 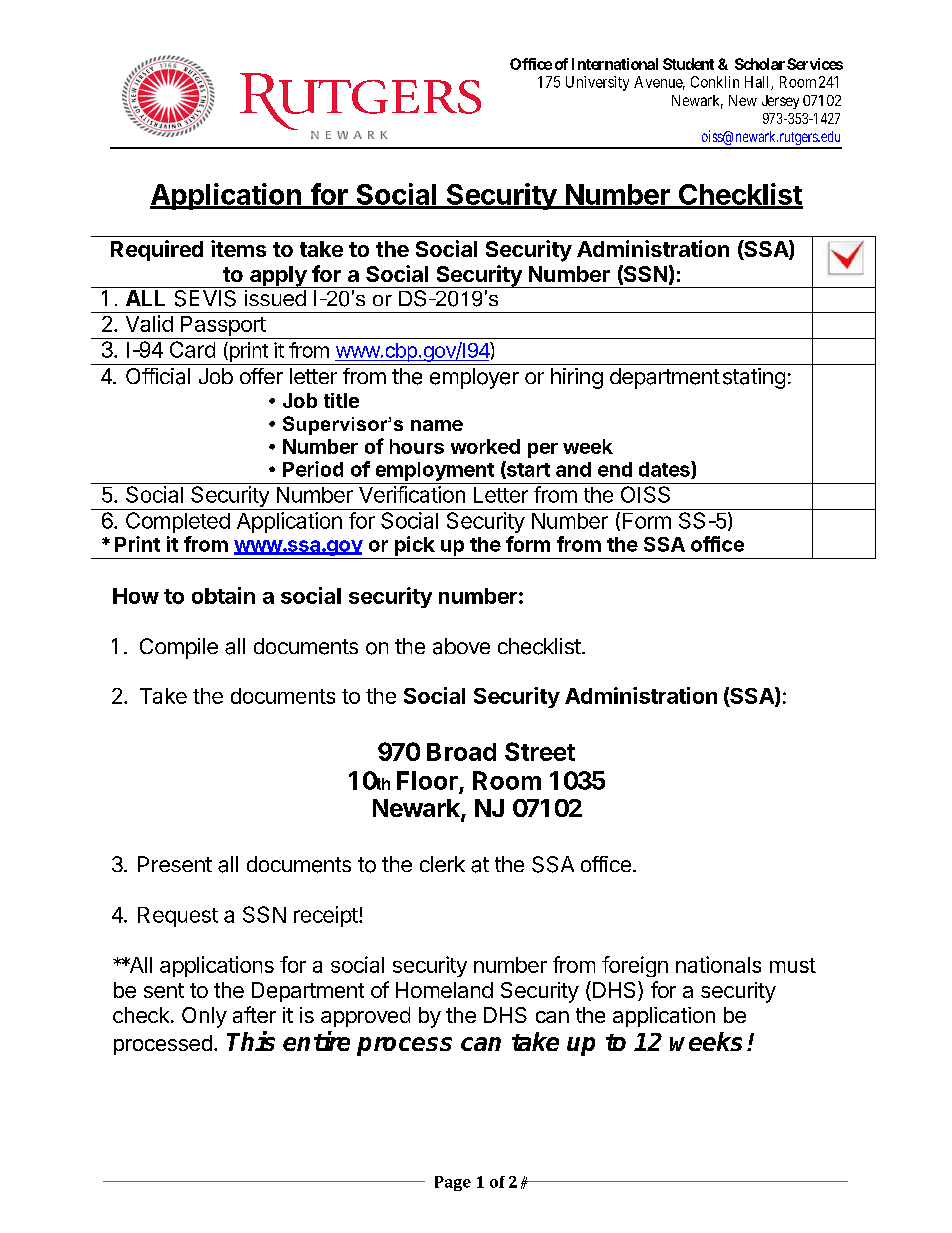 What do you see at coordinates (261, 376) in the screenshot?
I see `offer` at bounding box center [261, 376].
